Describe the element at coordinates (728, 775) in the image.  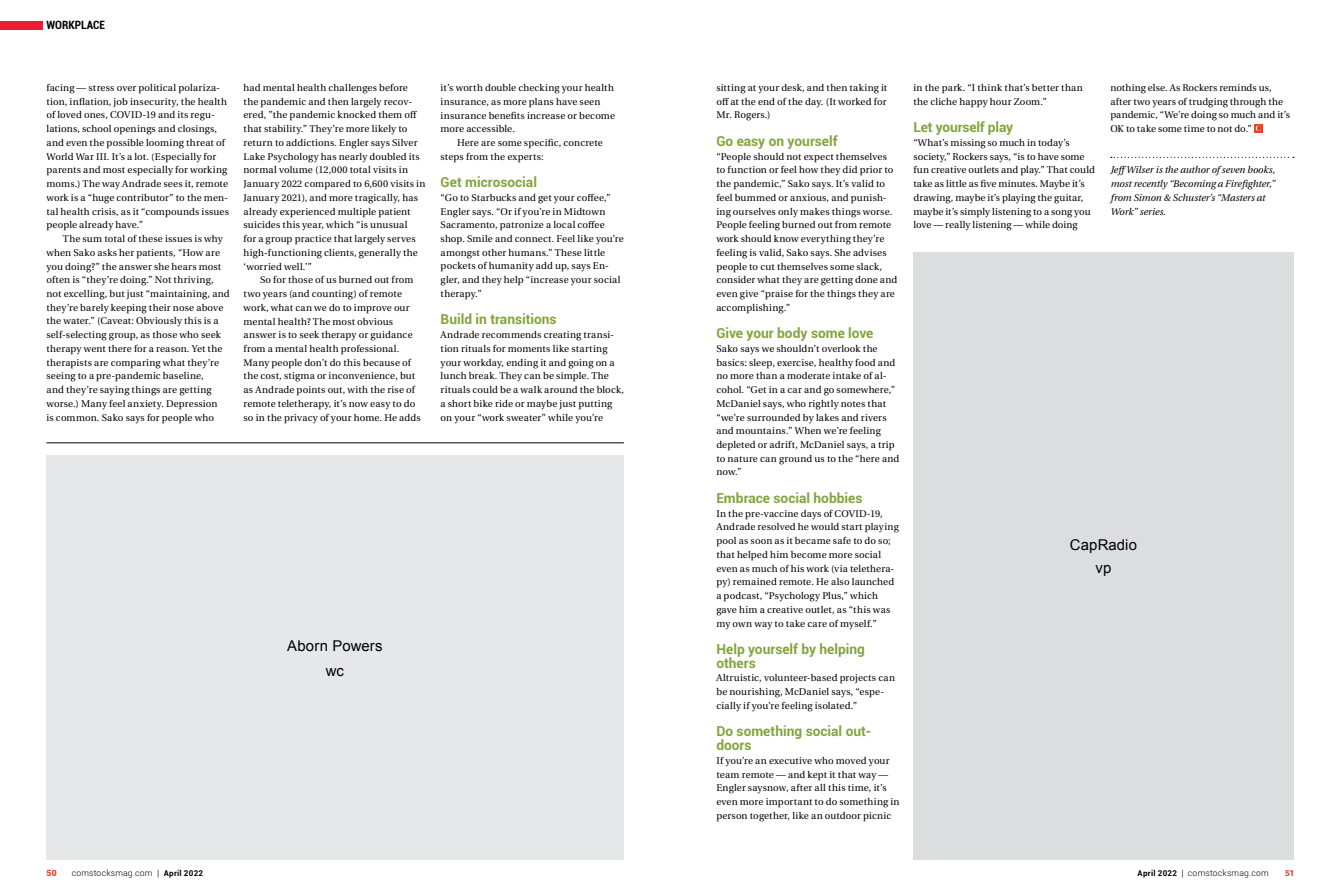
I see `team` at that location.
